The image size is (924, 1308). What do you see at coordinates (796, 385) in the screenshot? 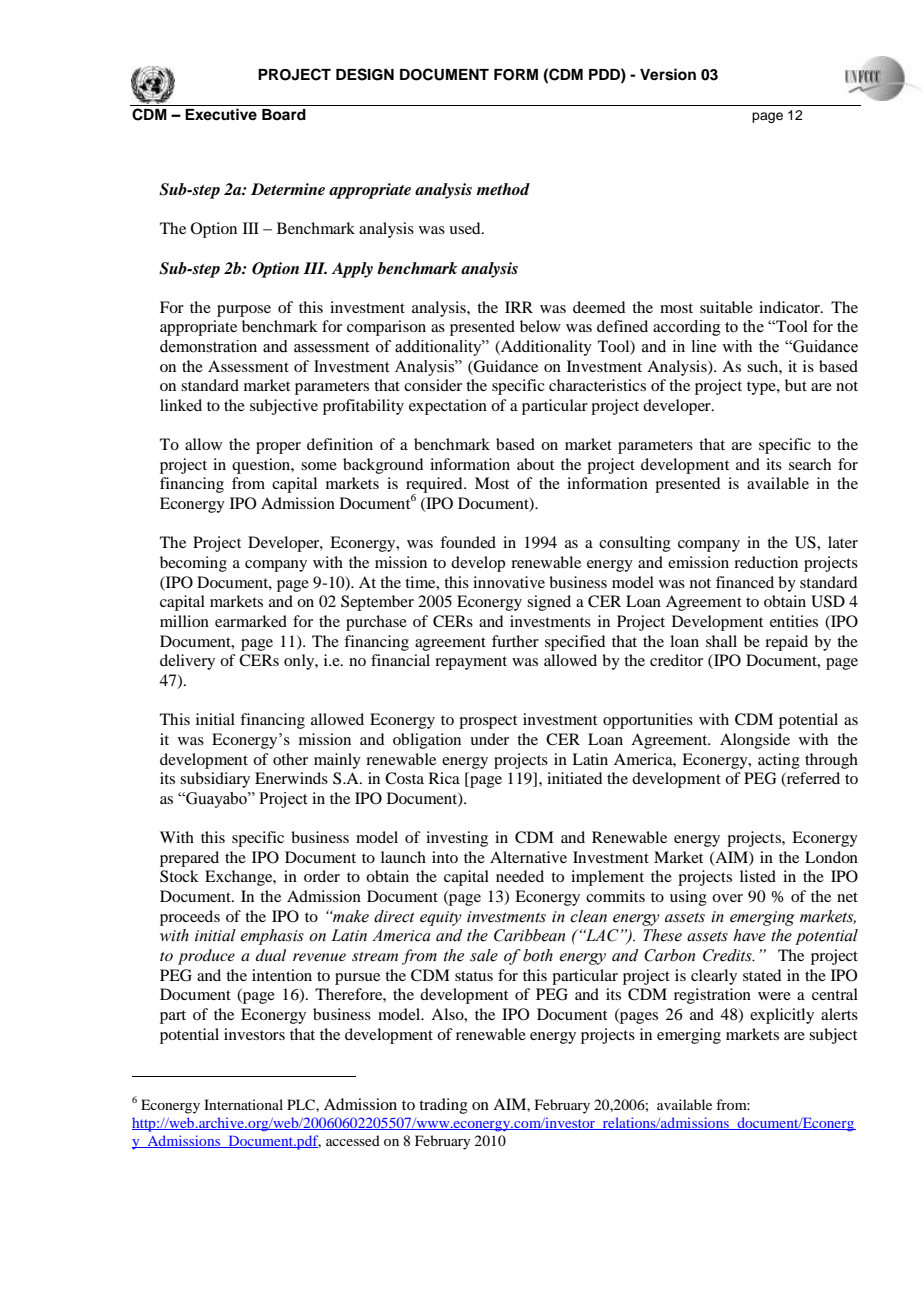
I see `but` at bounding box center [796, 385].
